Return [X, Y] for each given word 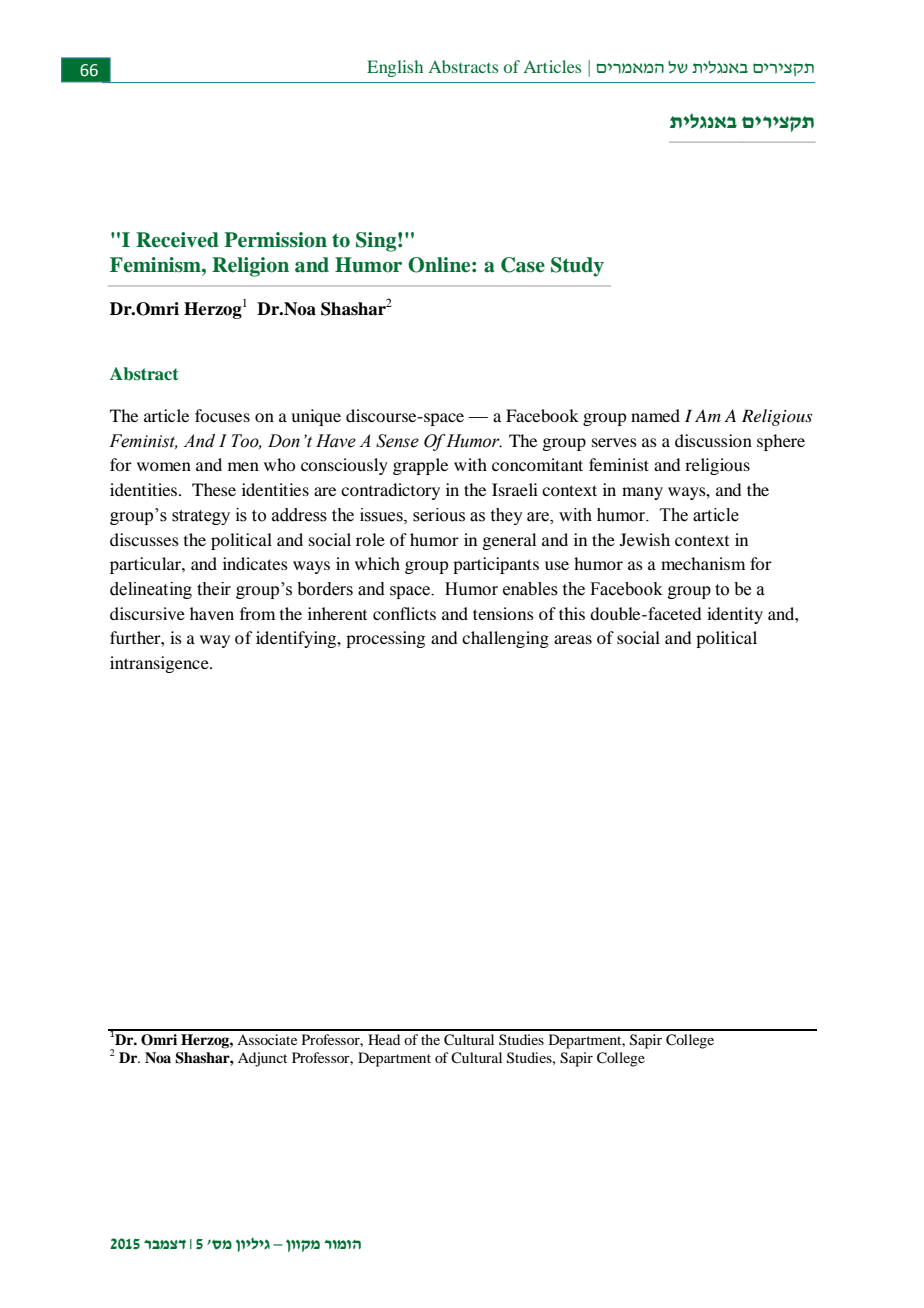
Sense [397, 441]
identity [735, 615]
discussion [713, 440]
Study [577, 267]
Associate [267, 1039]
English [395, 68]
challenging [505, 639]
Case [523, 265]
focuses [222, 415]
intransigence [160, 664]
